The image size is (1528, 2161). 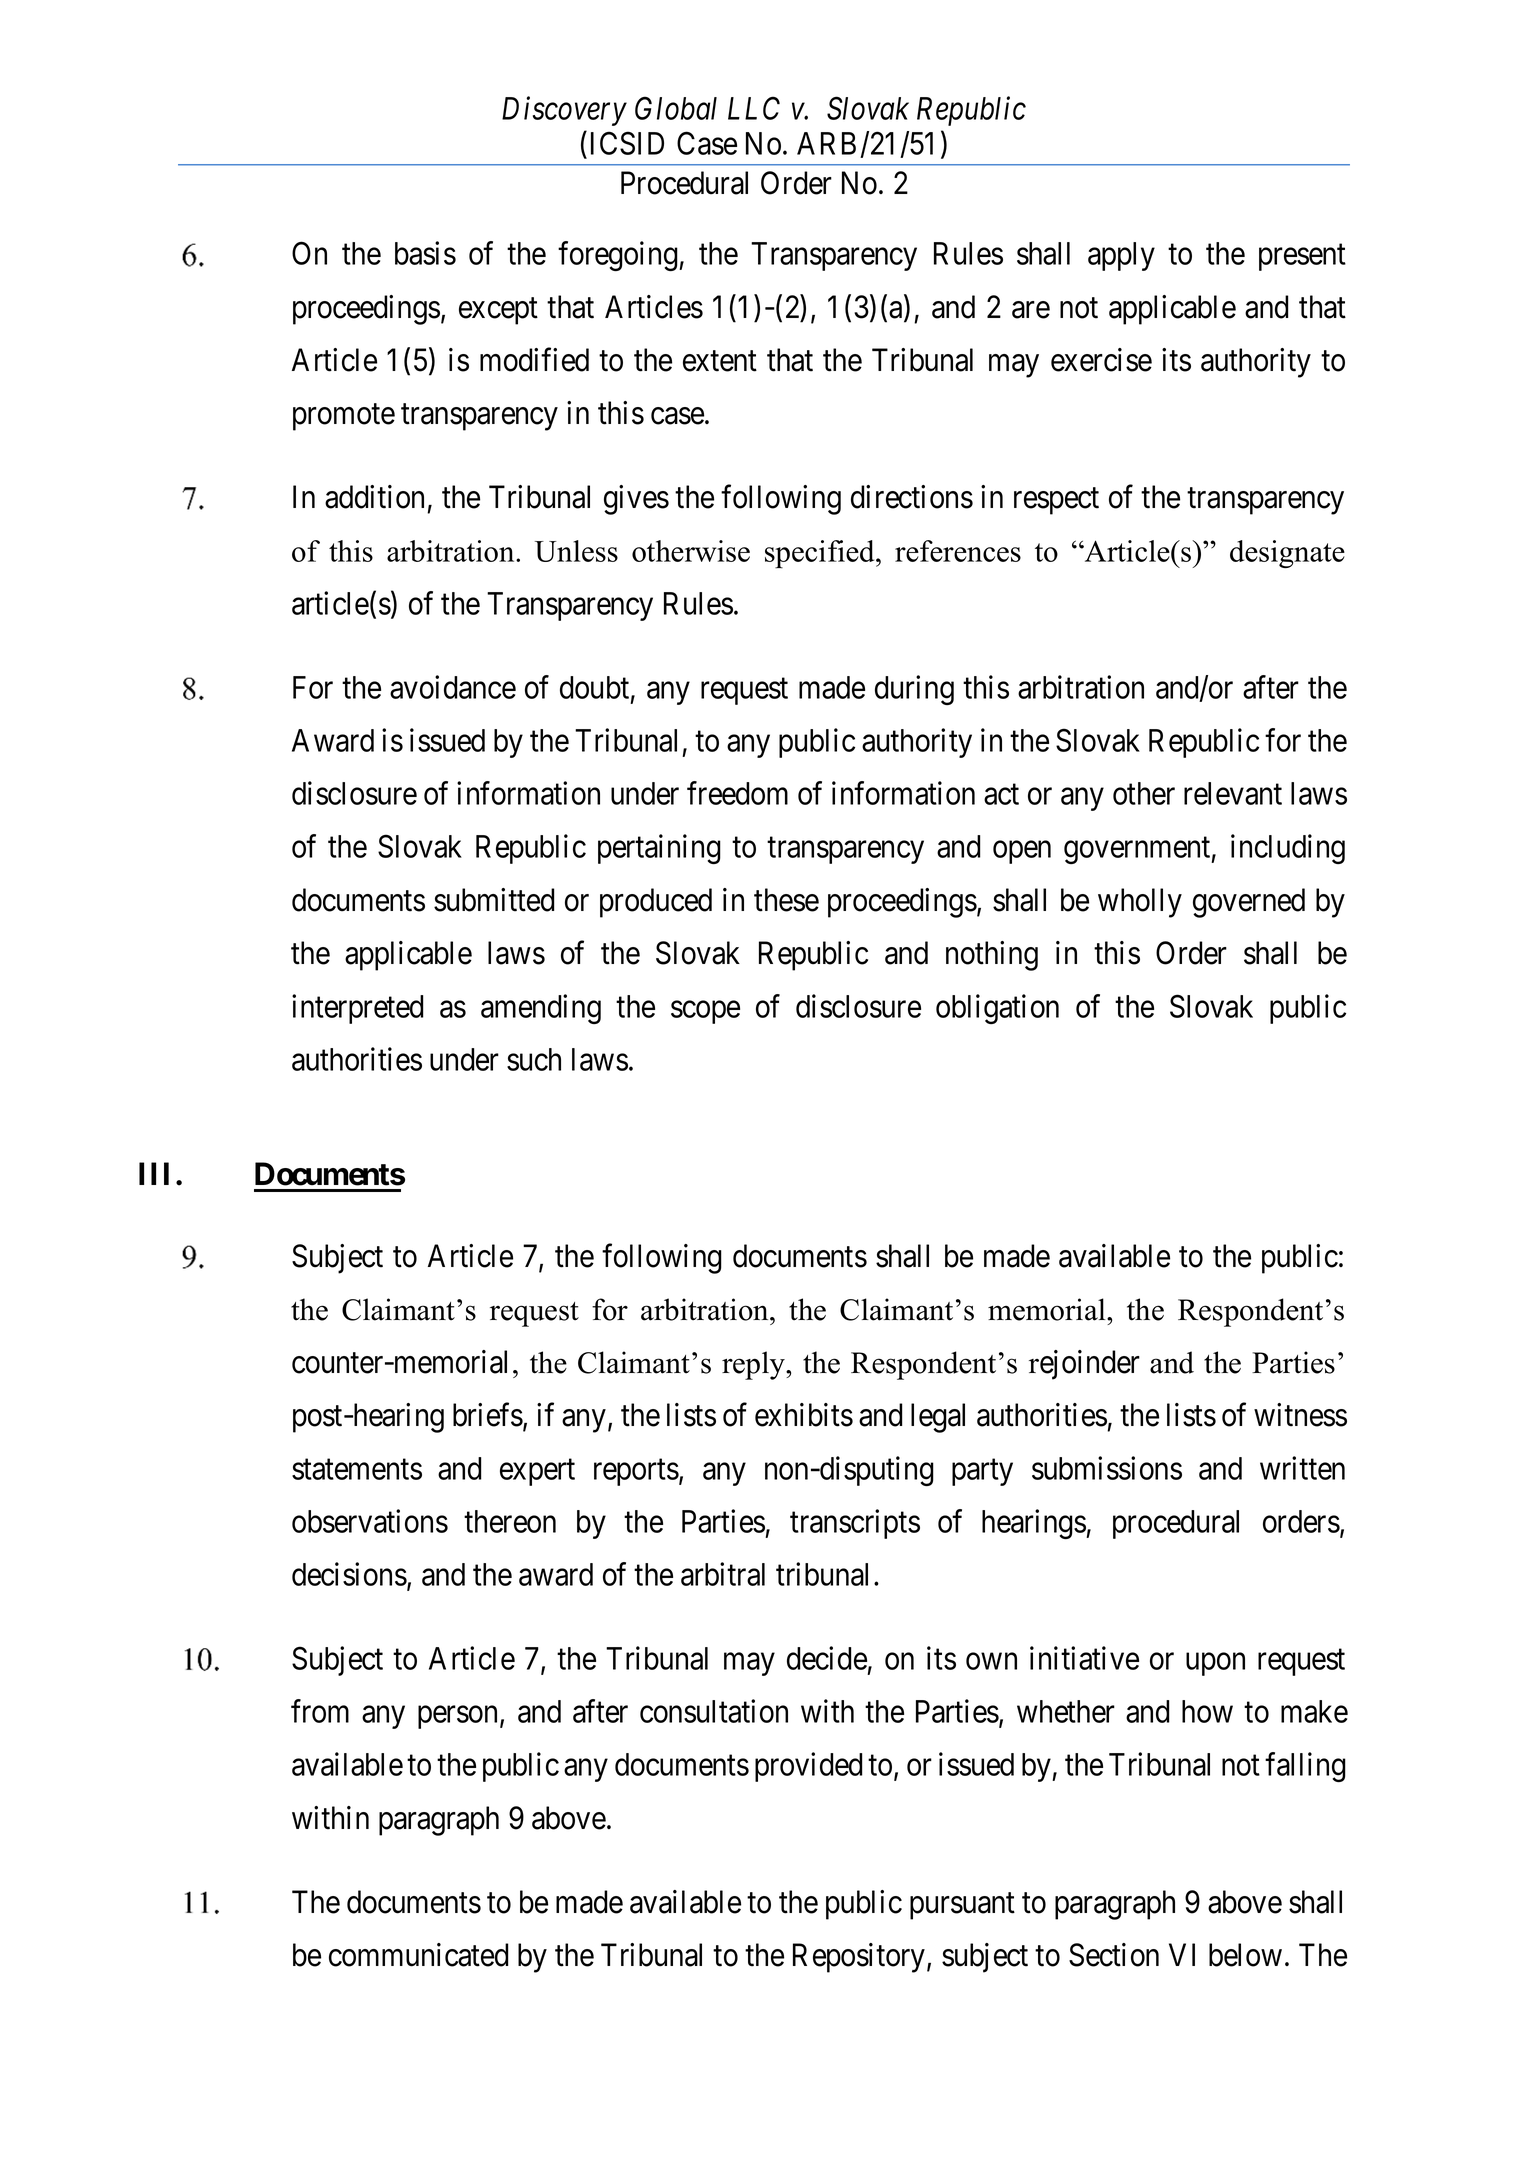 I want to click on scope, so click(x=705, y=1012).
